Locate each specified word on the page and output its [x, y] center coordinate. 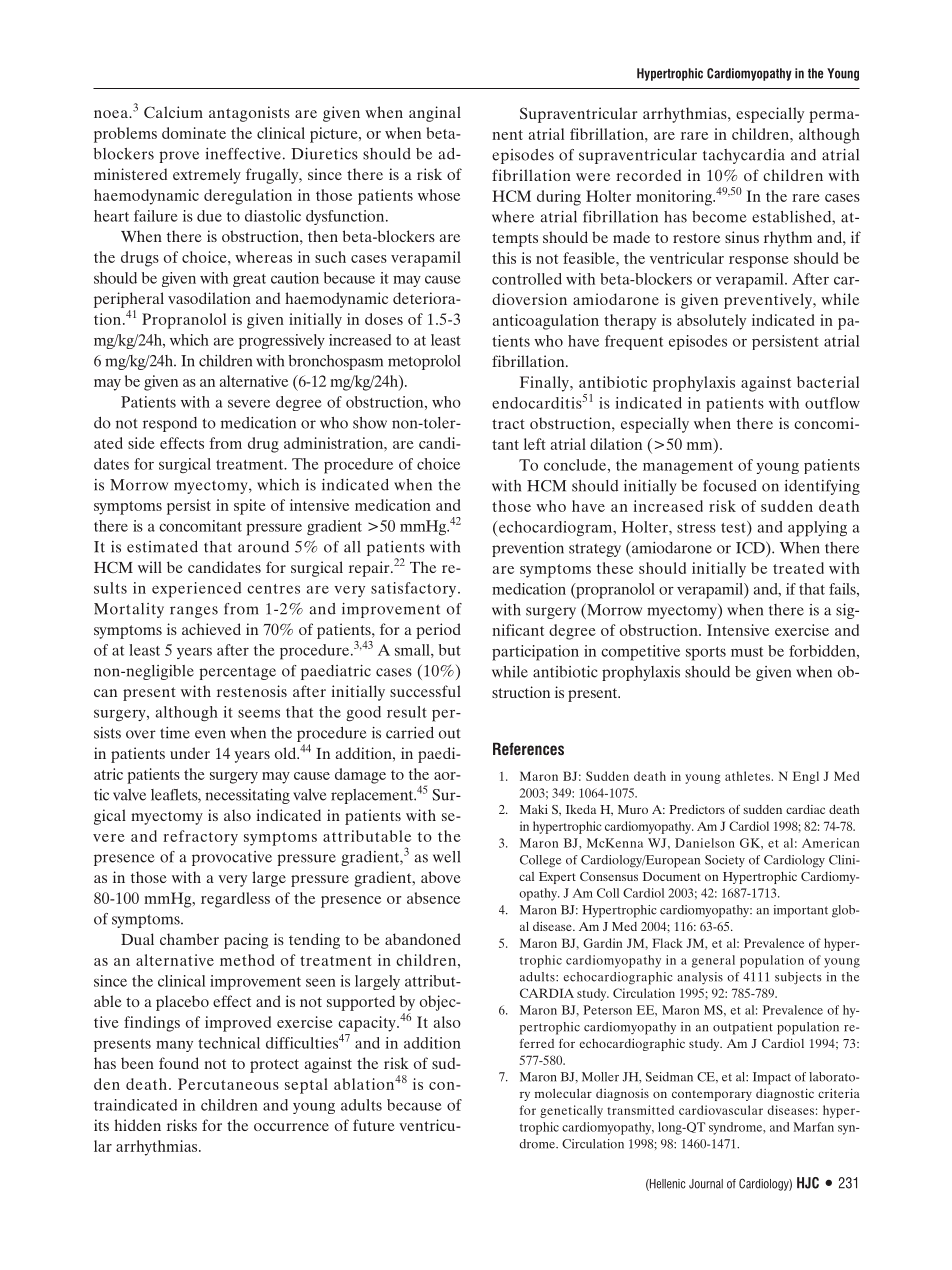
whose [439, 195]
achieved [211, 629]
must [747, 652]
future [374, 1125]
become [719, 217]
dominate [194, 133]
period [438, 631]
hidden [137, 1125]
